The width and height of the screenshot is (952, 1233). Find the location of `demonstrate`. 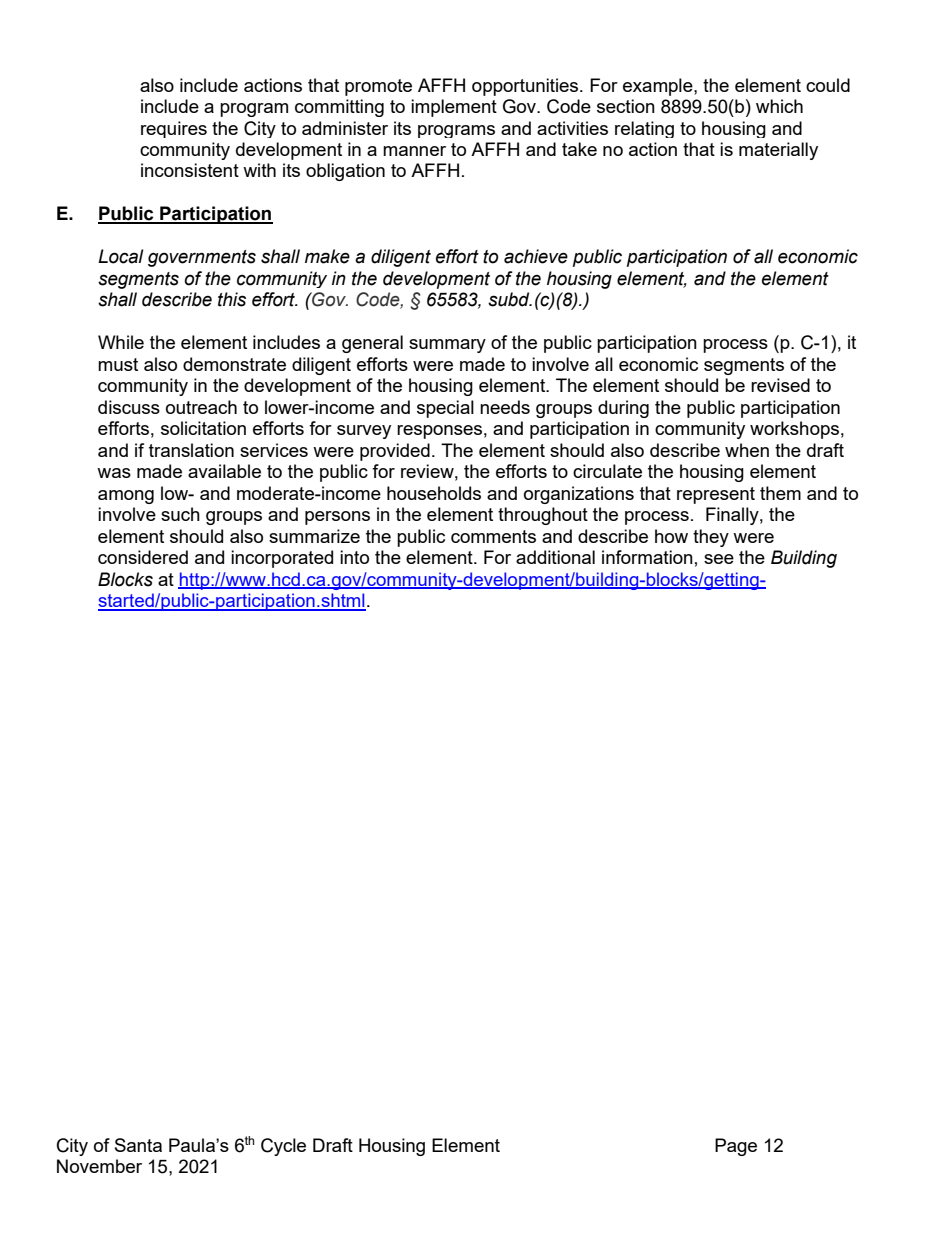

demonstrate is located at coordinates (234, 364).
